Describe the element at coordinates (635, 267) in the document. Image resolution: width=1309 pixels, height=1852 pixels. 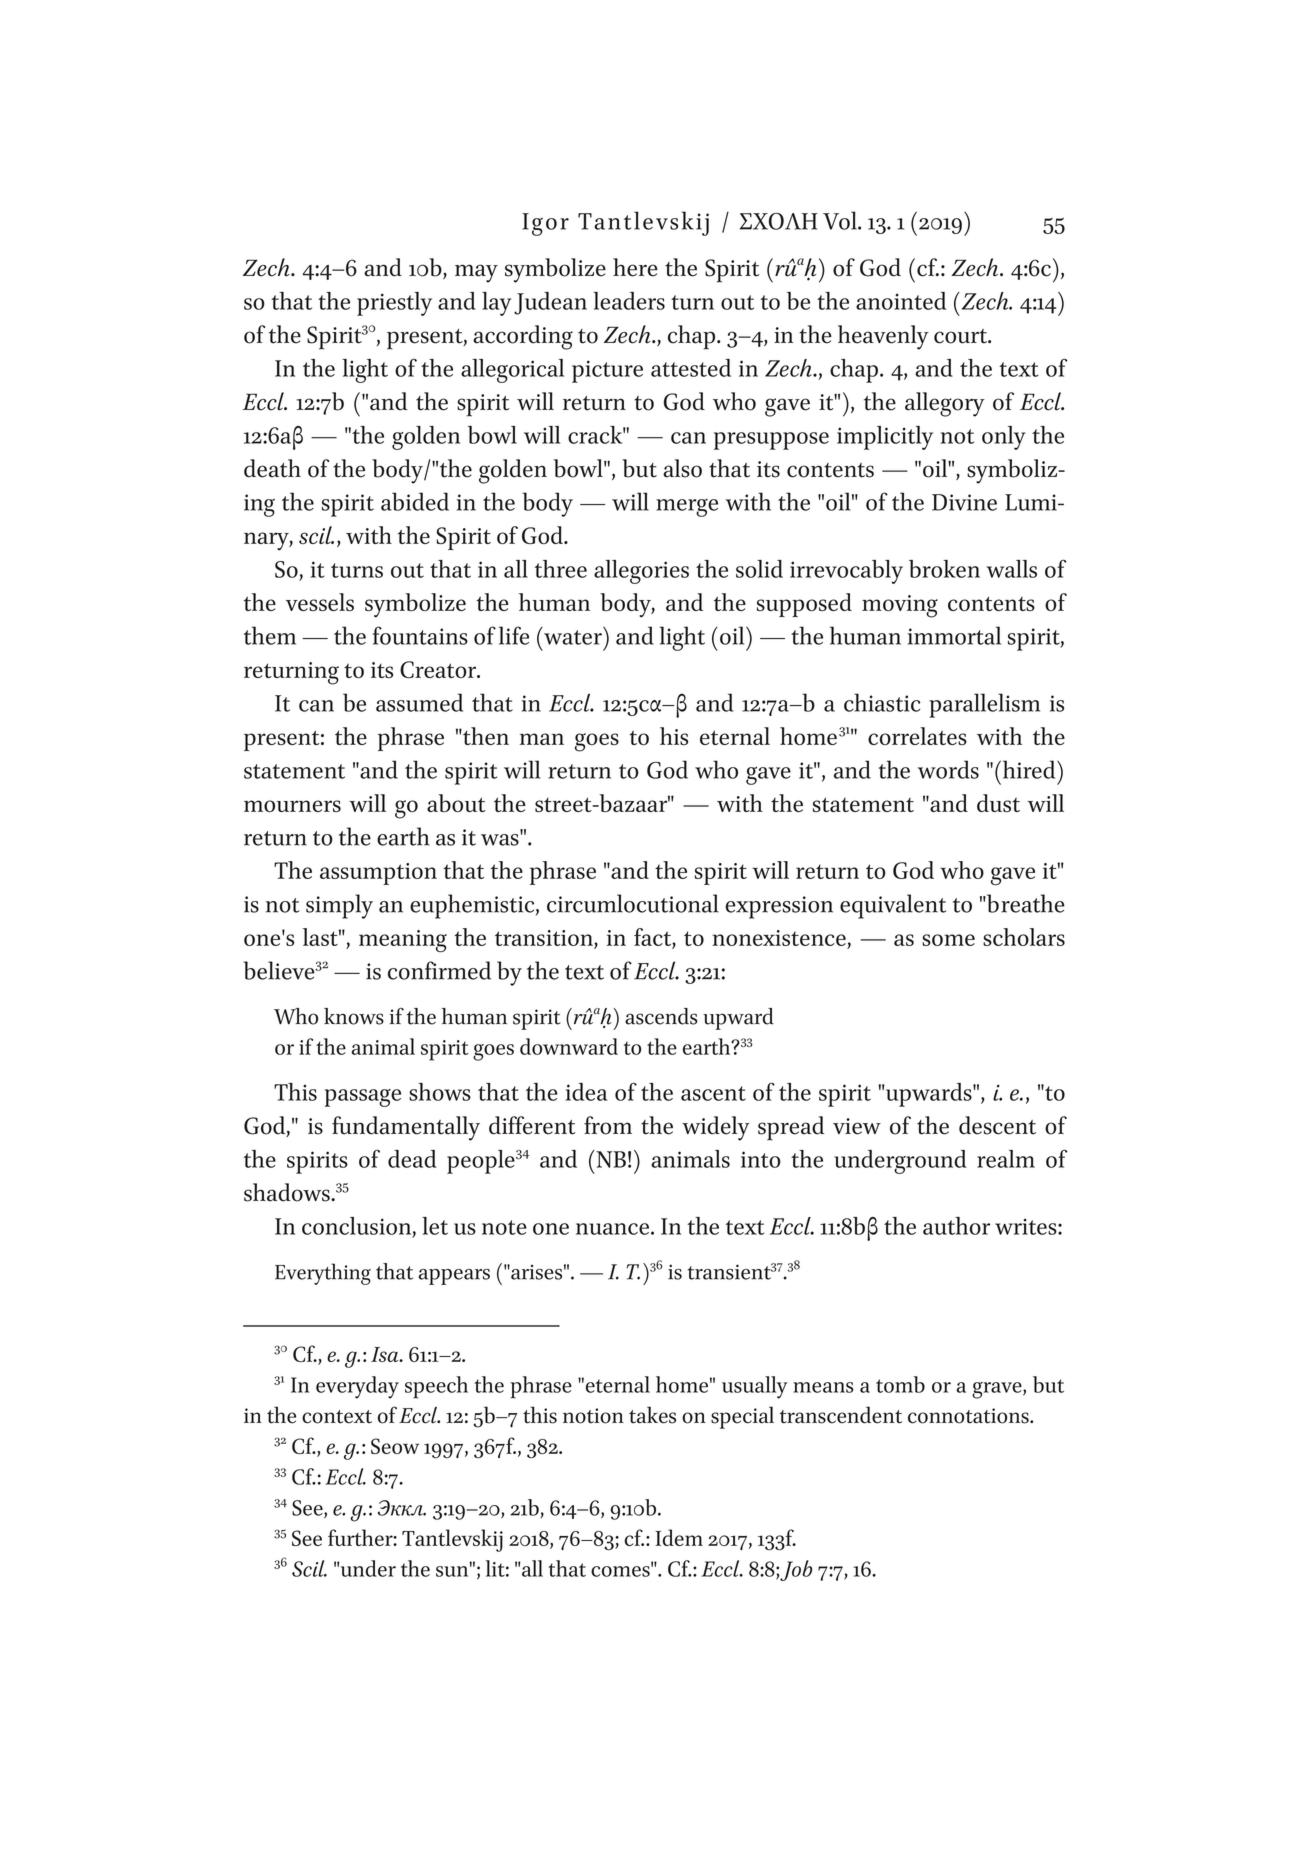
I see `here` at that location.
